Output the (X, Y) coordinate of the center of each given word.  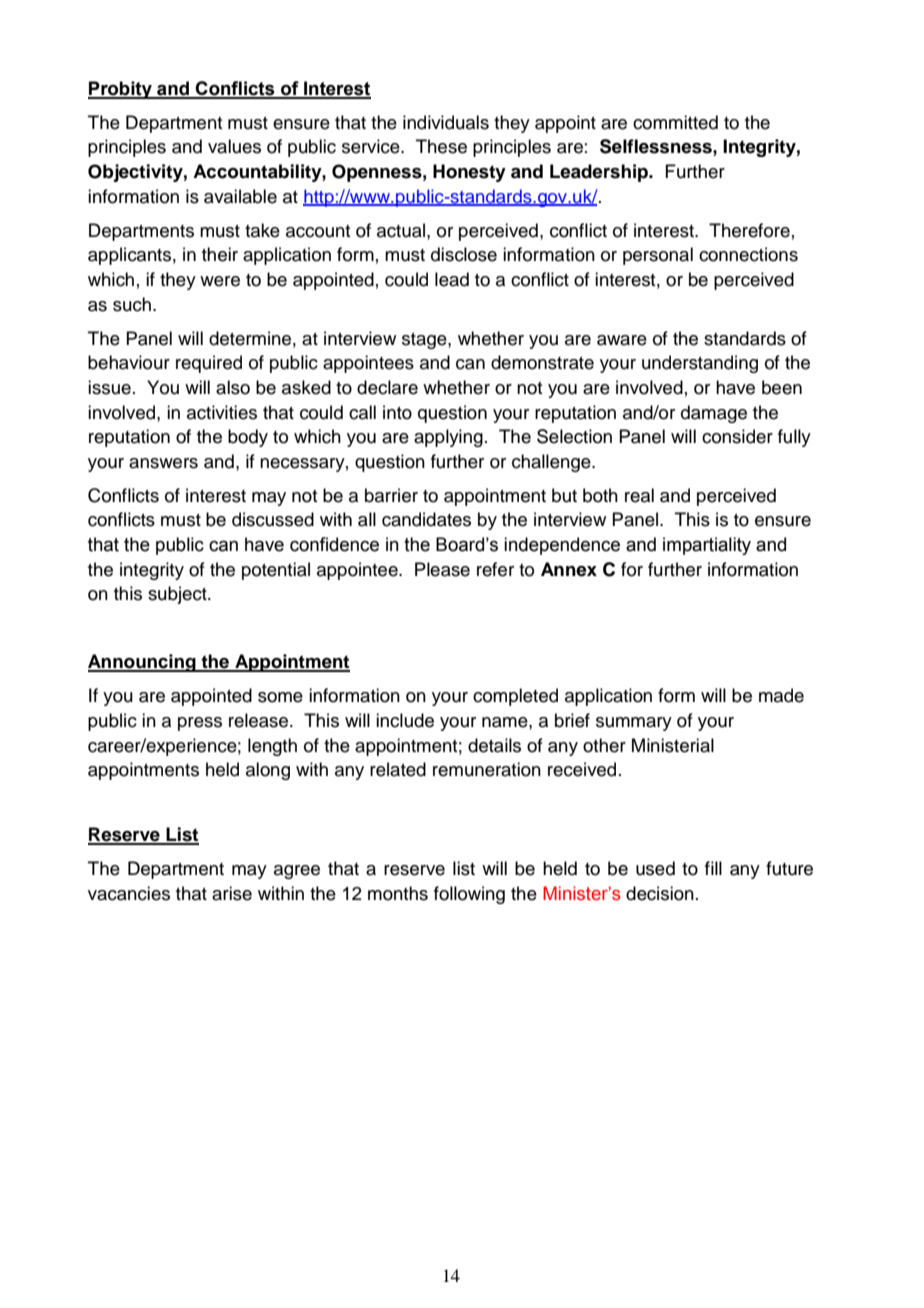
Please (442, 569)
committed (675, 122)
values (234, 146)
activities (222, 412)
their (220, 254)
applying (448, 438)
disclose (464, 254)
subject (178, 595)
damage (714, 414)
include (405, 720)
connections (748, 254)
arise (232, 893)
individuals (446, 122)
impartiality (707, 546)
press (200, 724)
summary (634, 724)
